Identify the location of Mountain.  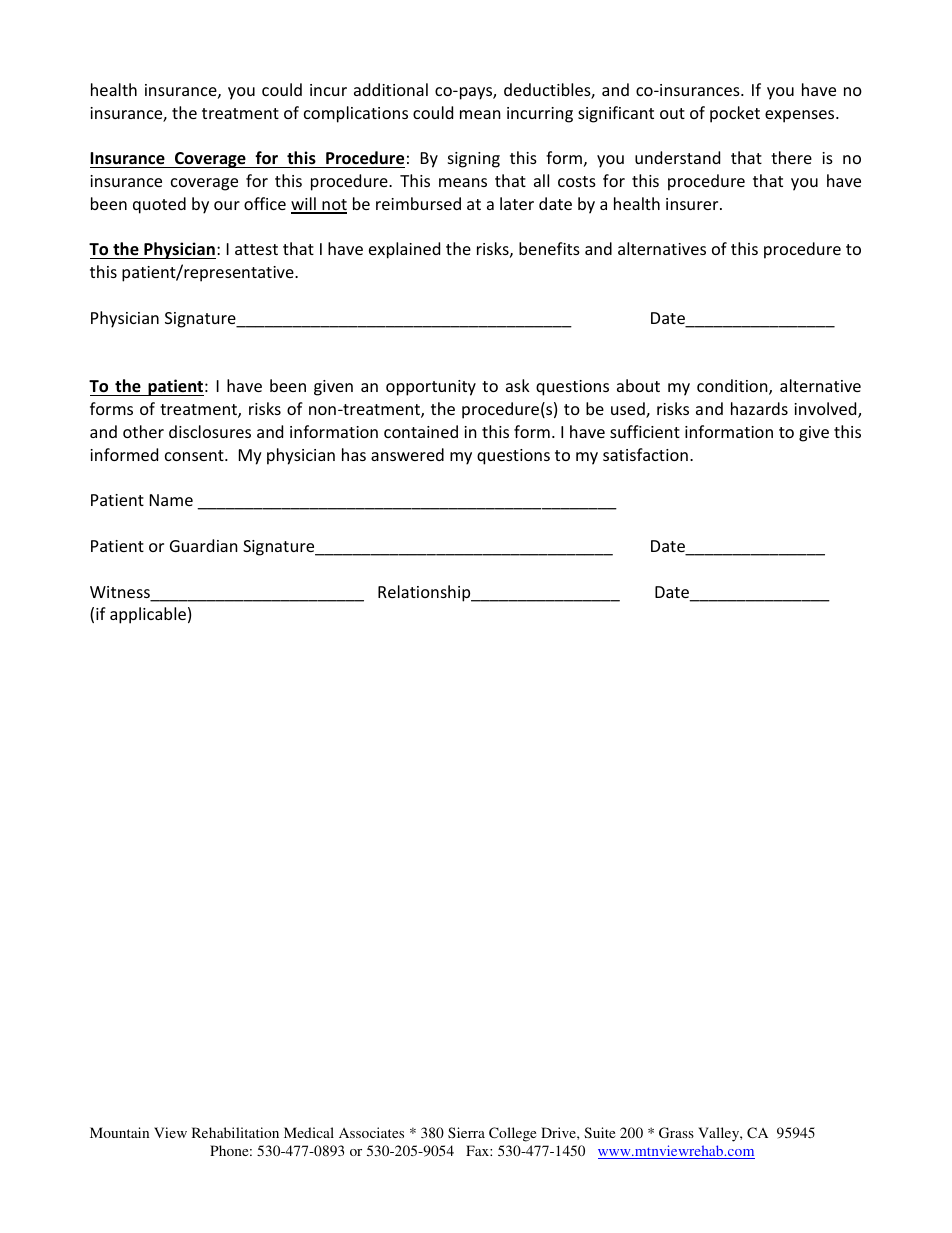
(119, 1132).
